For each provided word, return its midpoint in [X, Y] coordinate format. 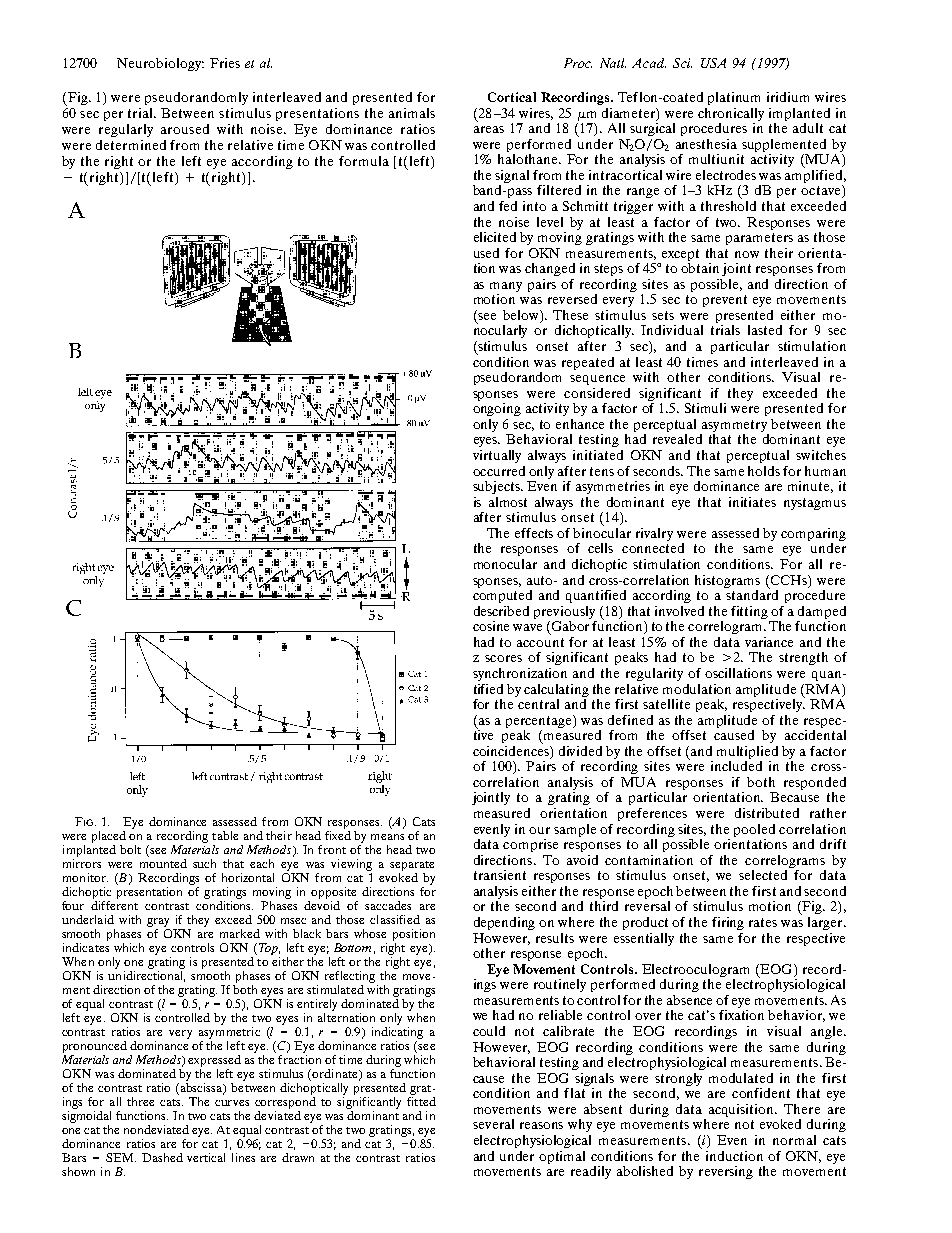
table [225, 835]
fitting [749, 612]
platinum [734, 98]
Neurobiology [160, 64]
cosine [491, 626]
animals [412, 113]
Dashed [162, 1157]
